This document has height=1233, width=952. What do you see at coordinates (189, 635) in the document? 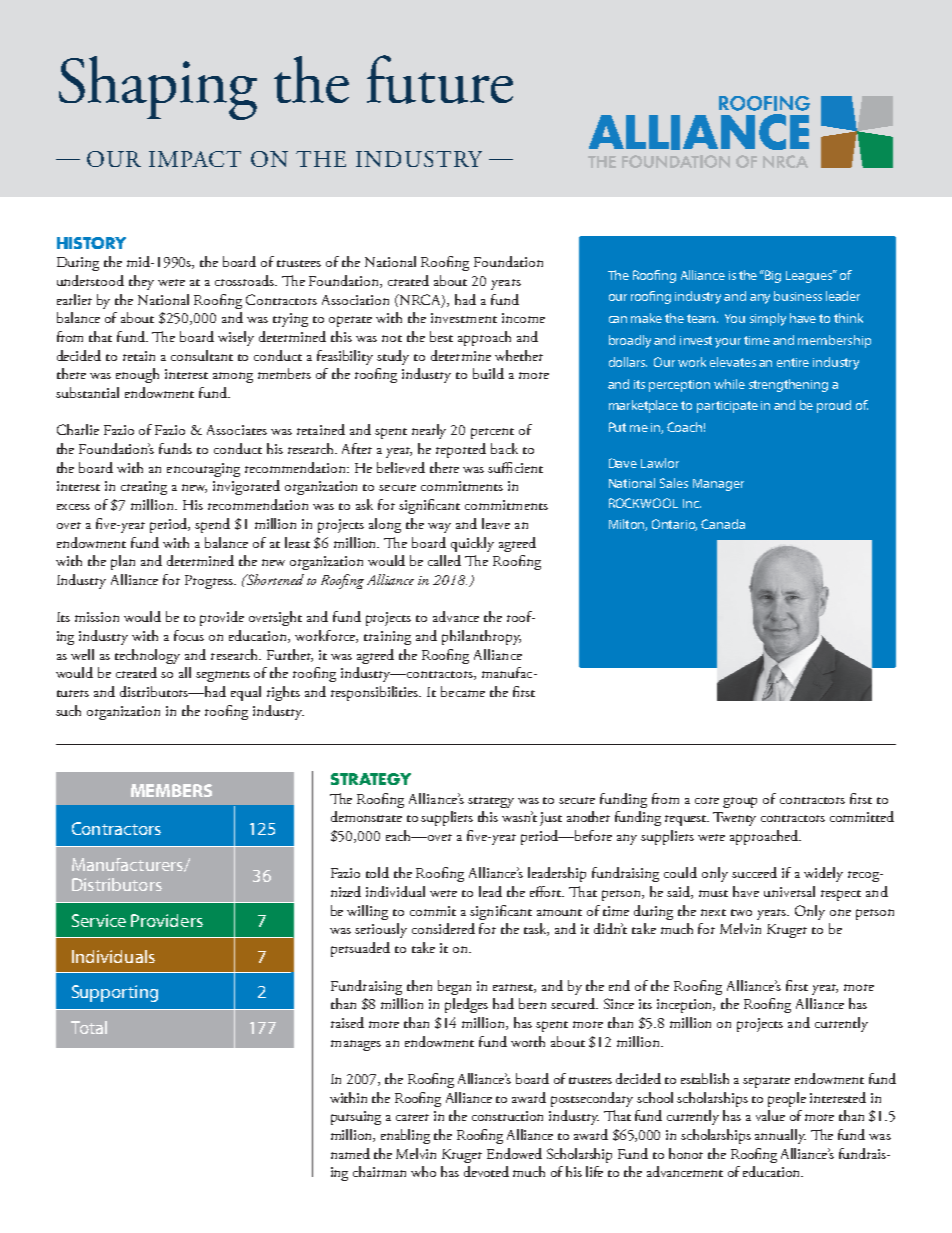
I see `focus` at bounding box center [189, 635].
